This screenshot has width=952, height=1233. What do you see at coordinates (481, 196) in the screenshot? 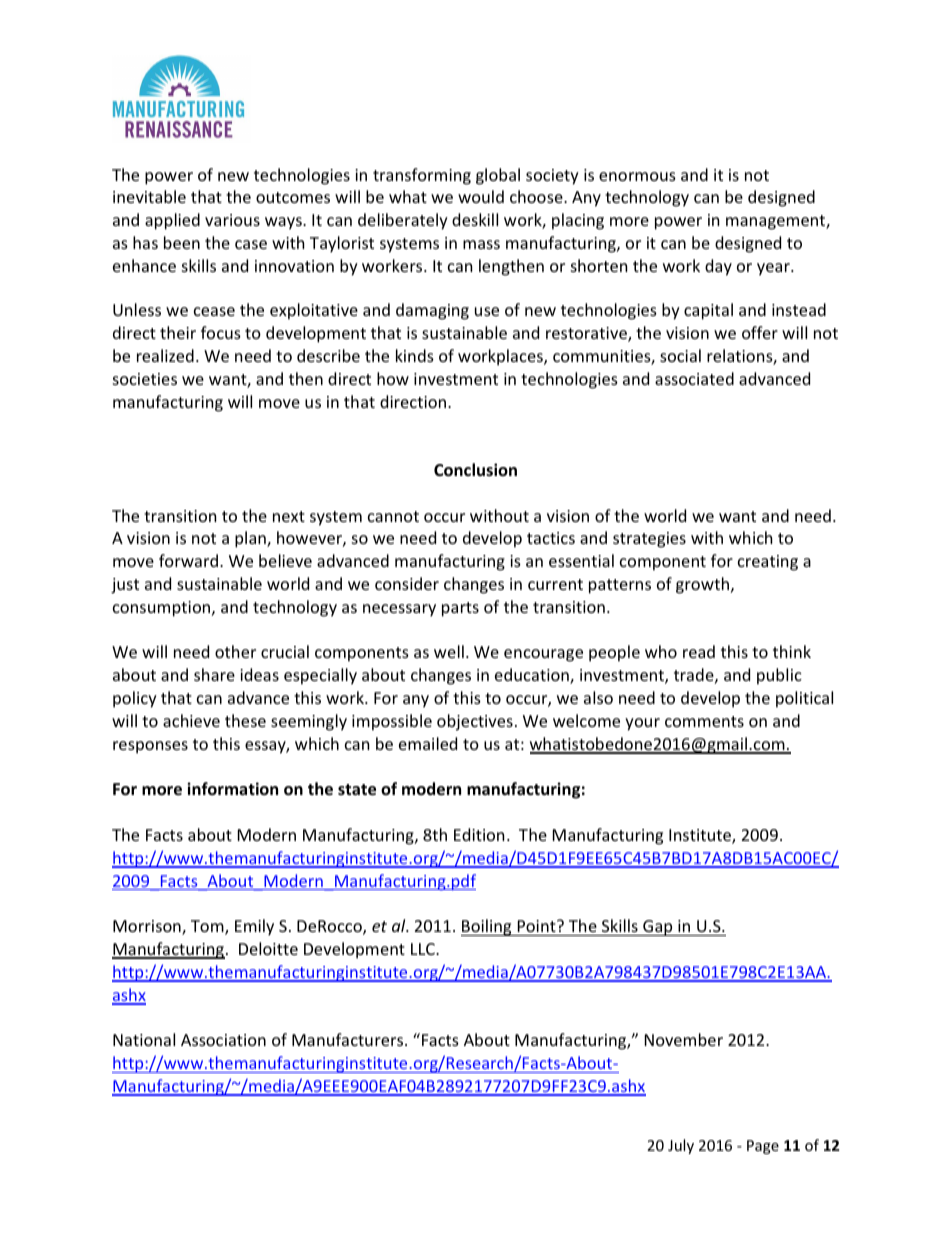
I see `would` at bounding box center [481, 196].
